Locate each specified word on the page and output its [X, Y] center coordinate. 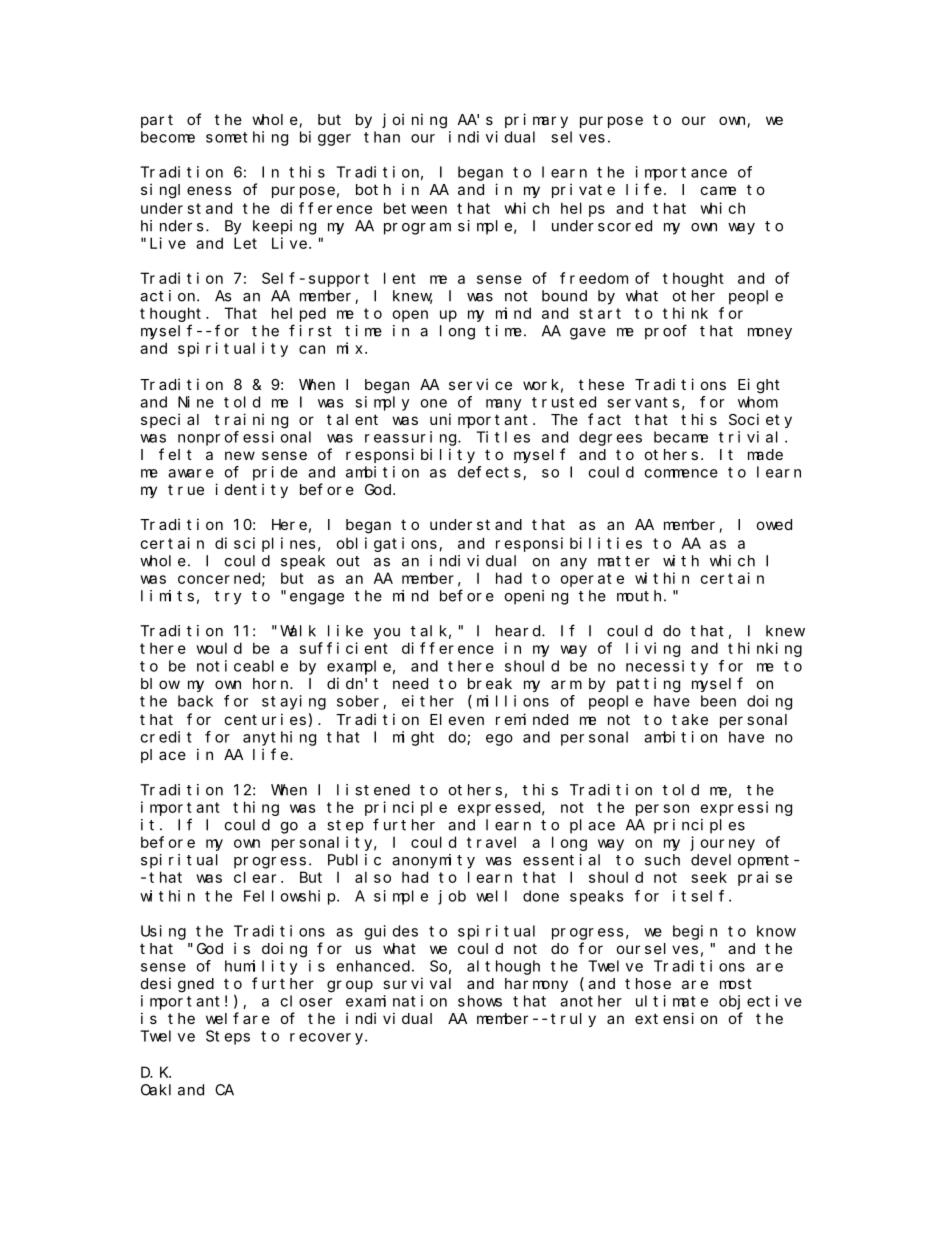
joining [414, 121]
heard [519, 631]
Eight [759, 386]
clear [255, 877]
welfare [238, 1018]
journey [722, 843]
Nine [196, 402]
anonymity [433, 861]
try [228, 598]
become [168, 137]
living [653, 649]
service [480, 384]
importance [681, 173]
